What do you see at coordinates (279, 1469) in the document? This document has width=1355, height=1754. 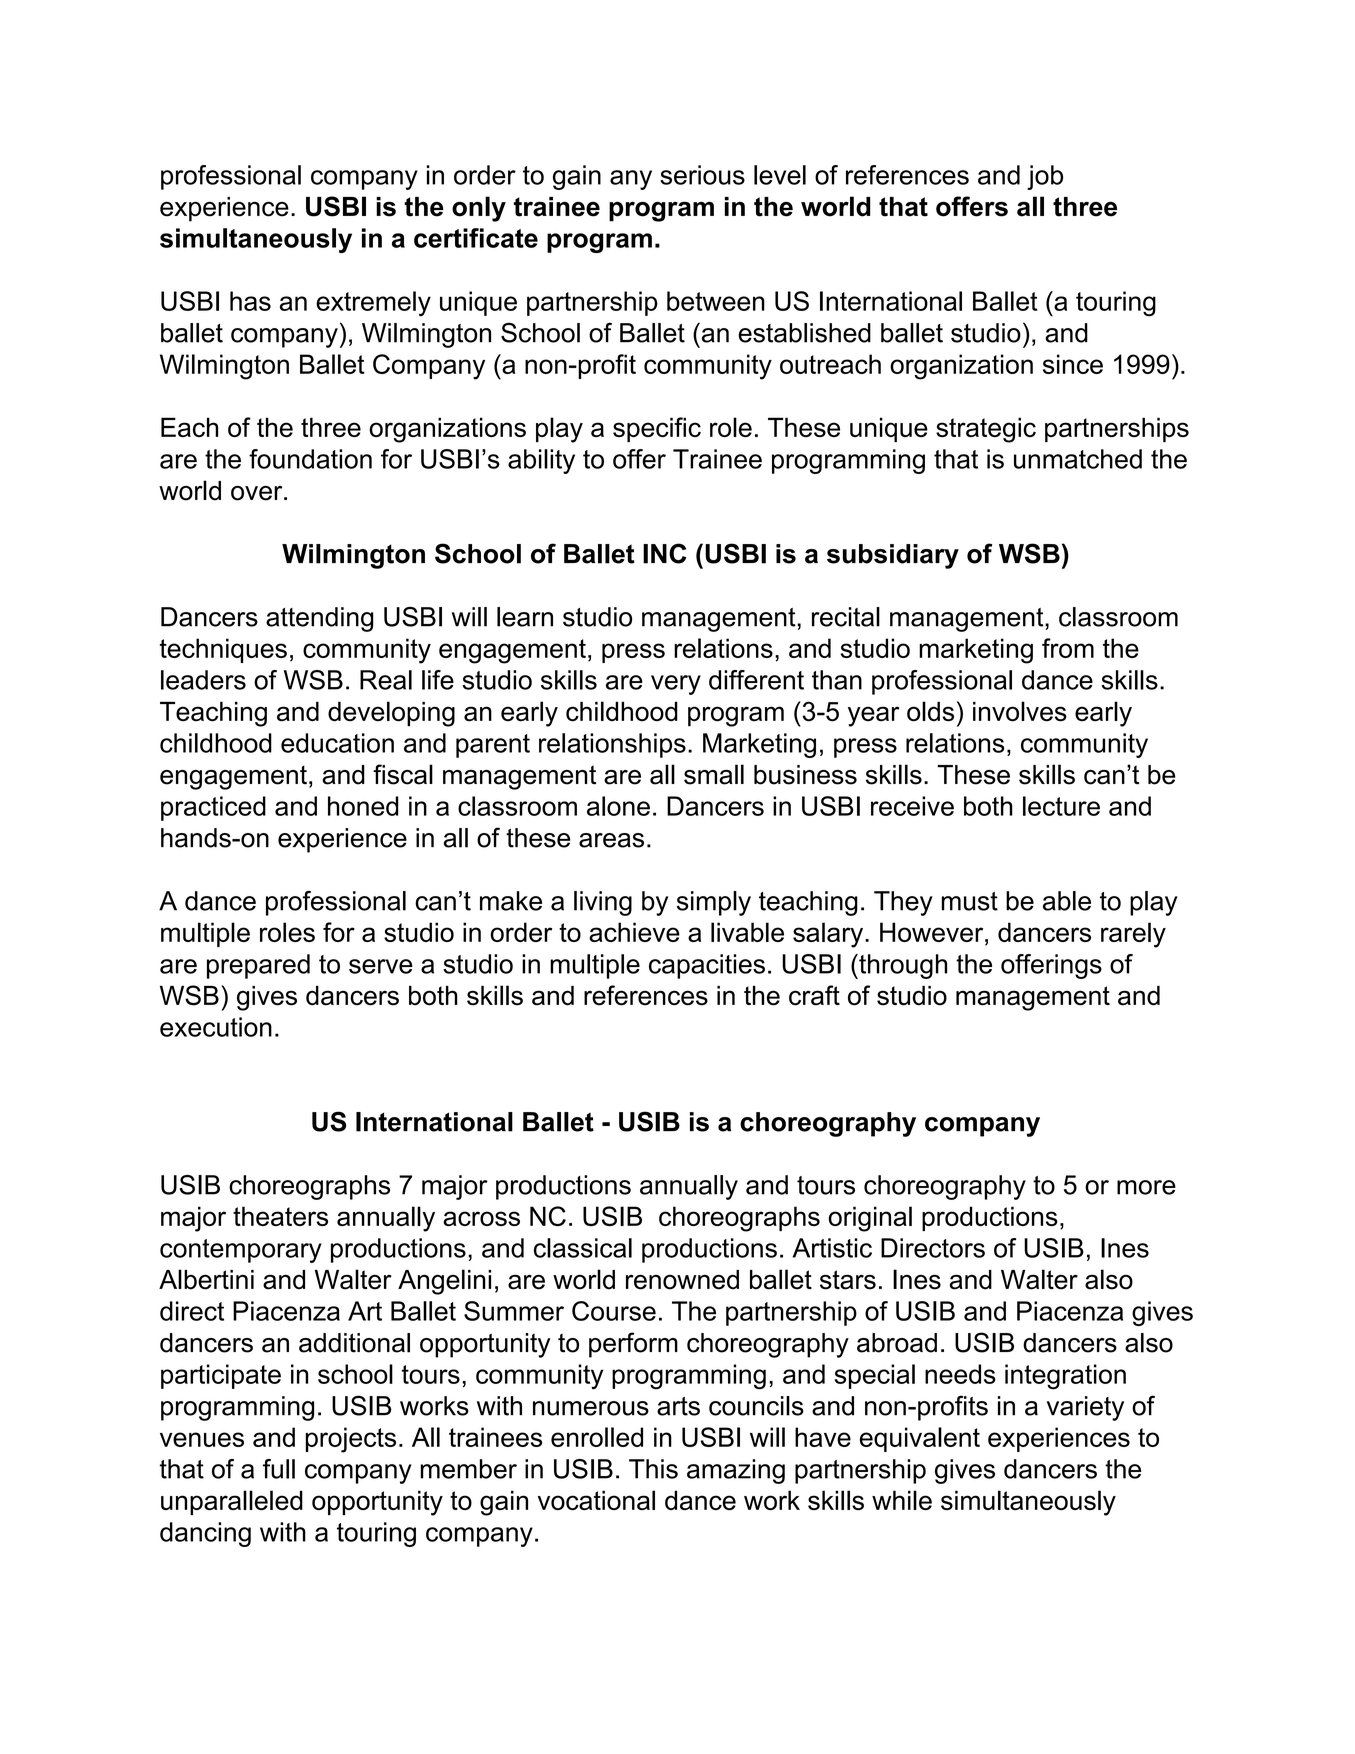 I see `full` at bounding box center [279, 1469].
